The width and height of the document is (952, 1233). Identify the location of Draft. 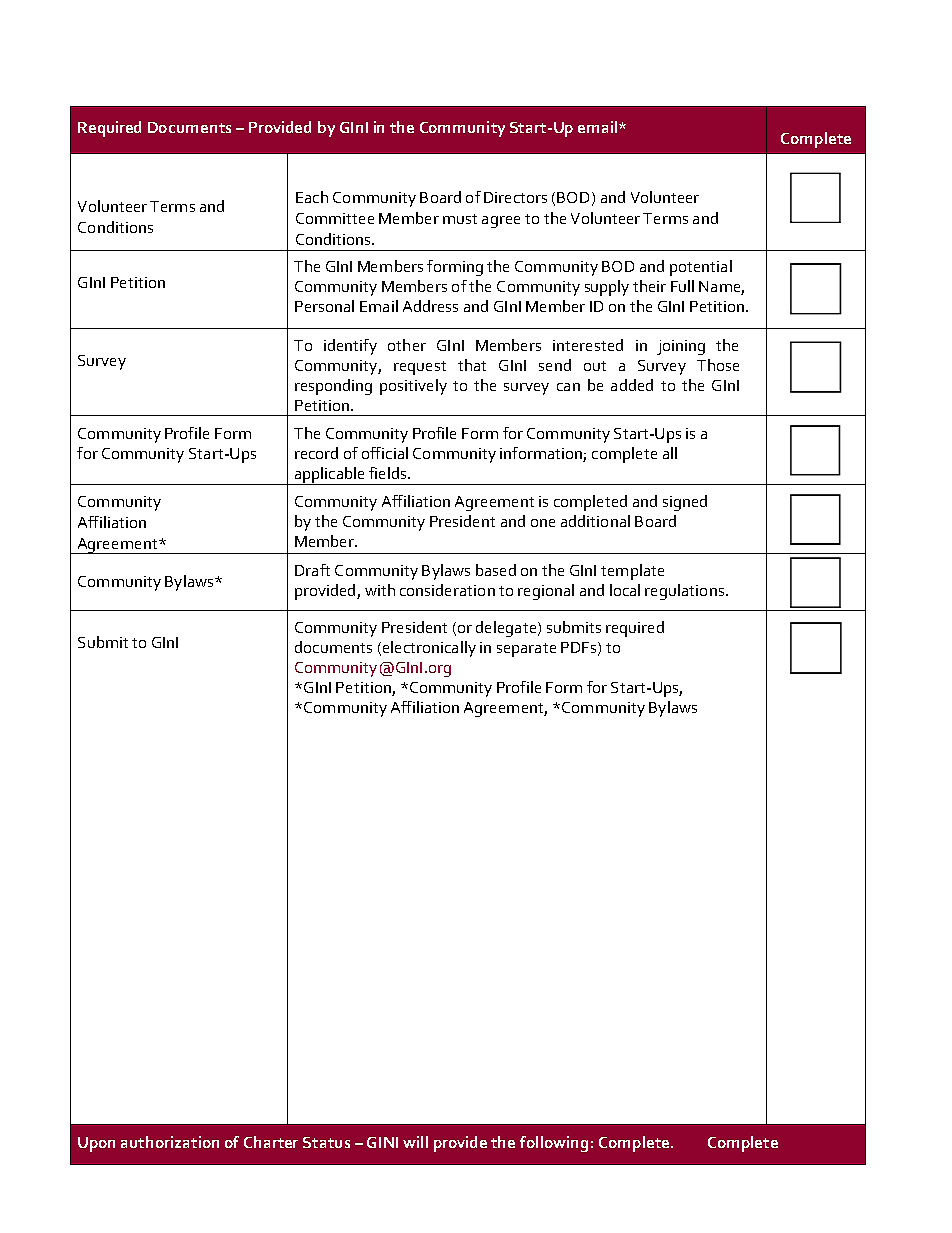
(312, 570).
